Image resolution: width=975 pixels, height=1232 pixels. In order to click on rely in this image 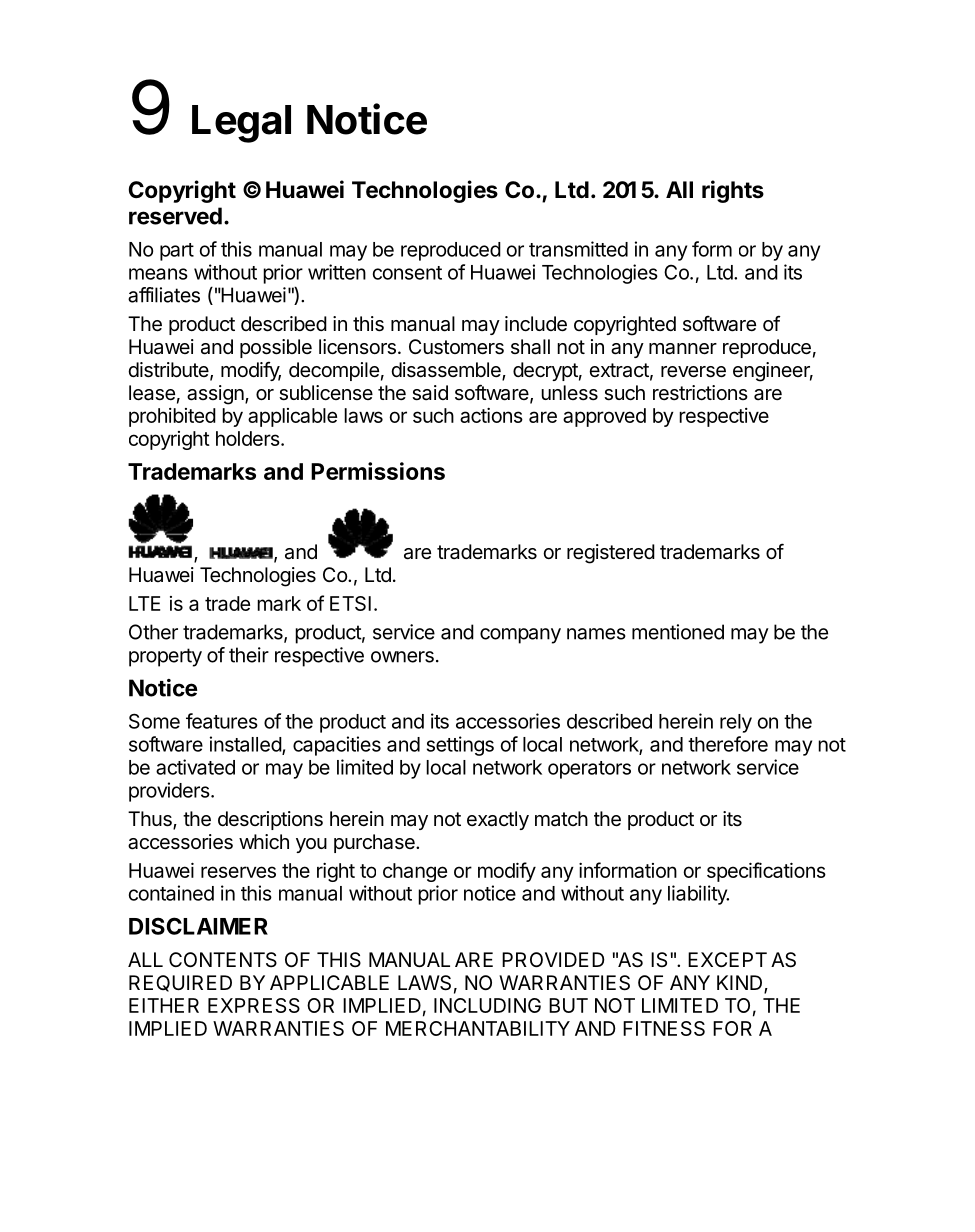, I will do `click(736, 723)`.
